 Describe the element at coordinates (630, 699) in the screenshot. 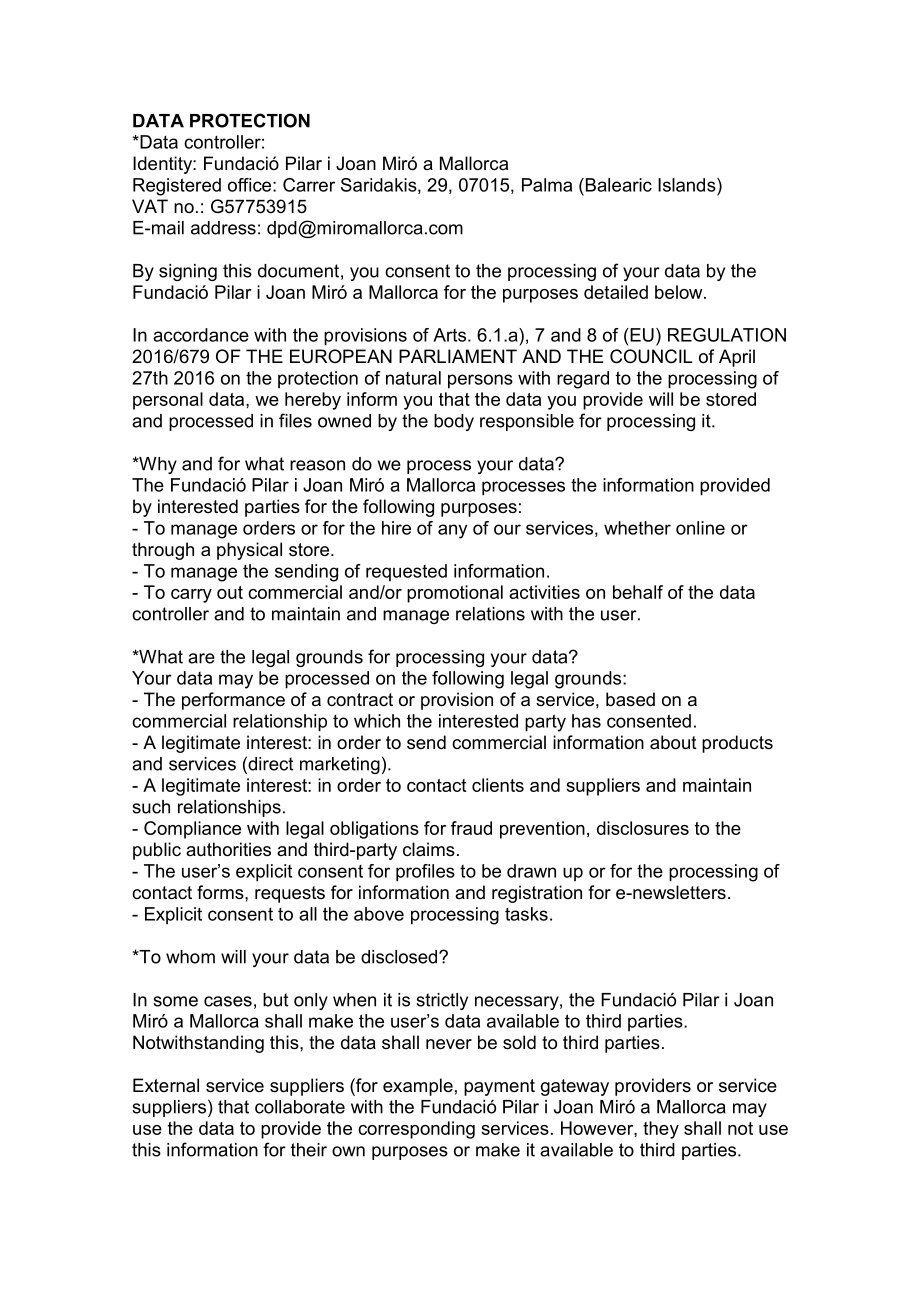

I see `based` at that location.
